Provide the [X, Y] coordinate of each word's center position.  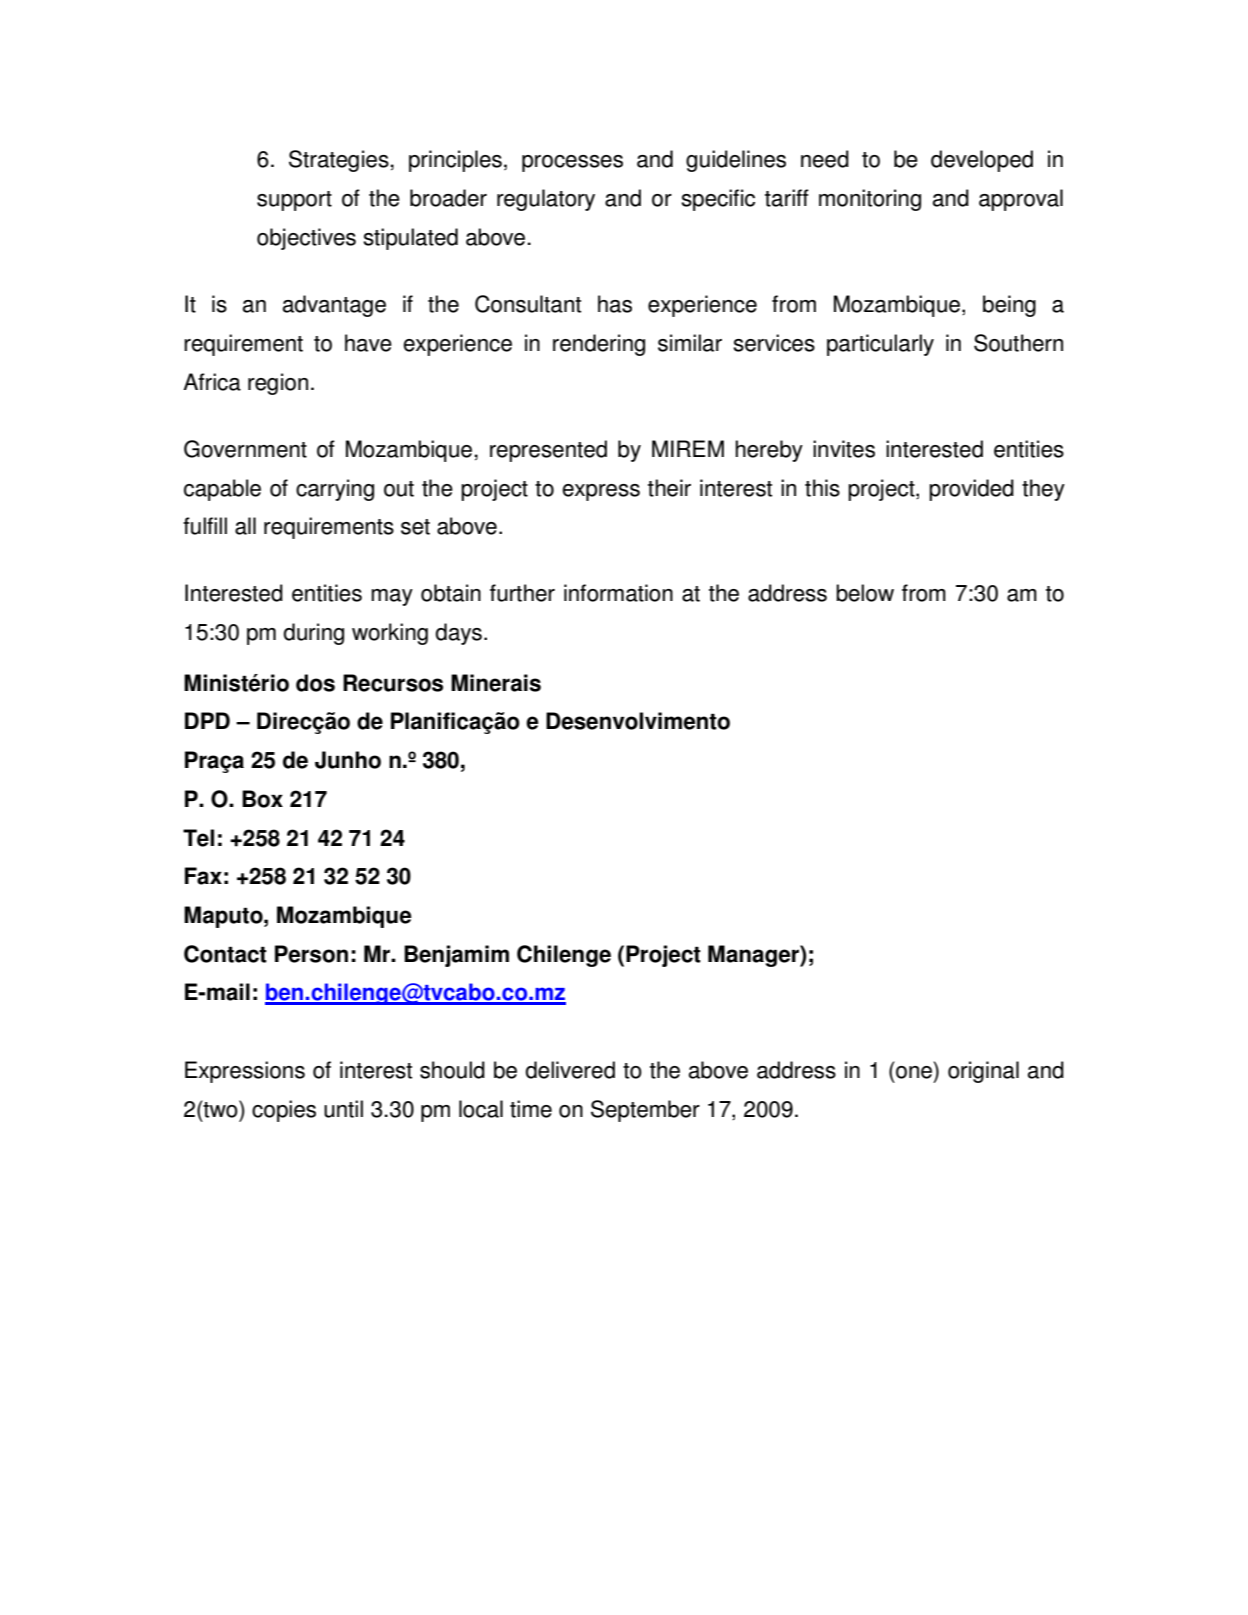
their [669, 488]
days [459, 634]
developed [982, 161]
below [865, 593]
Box [262, 799]
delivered [570, 1070]
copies [284, 1111]
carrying [335, 490]
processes [572, 163]
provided [971, 490]
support [294, 201]
